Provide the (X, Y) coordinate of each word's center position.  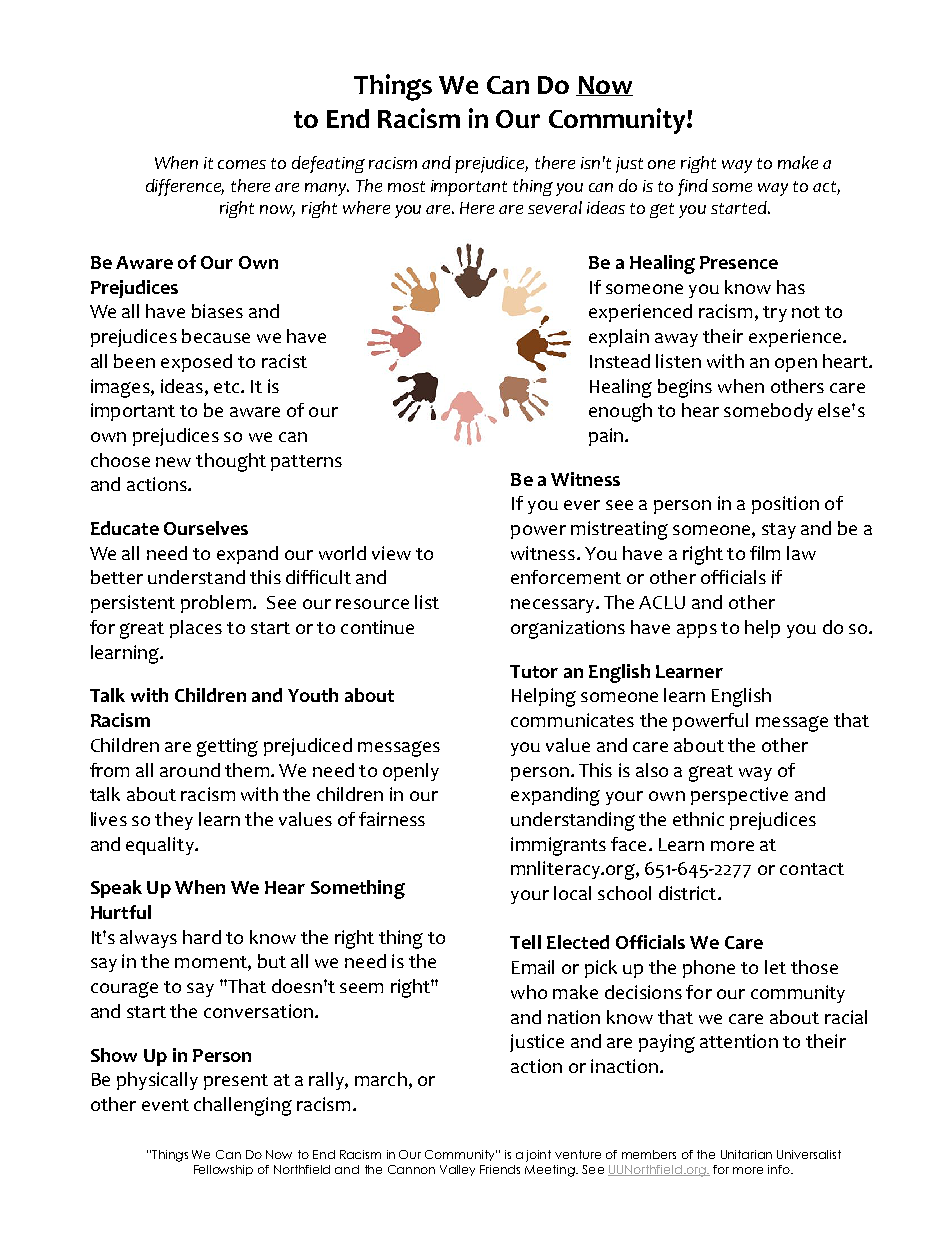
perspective (739, 796)
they (174, 821)
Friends (500, 1169)
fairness (392, 819)
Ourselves (206, 528)
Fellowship (223, 1170)
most (406, 186)
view (391, 553)
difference (185, 187)
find (693, 187)
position (785, 505)
